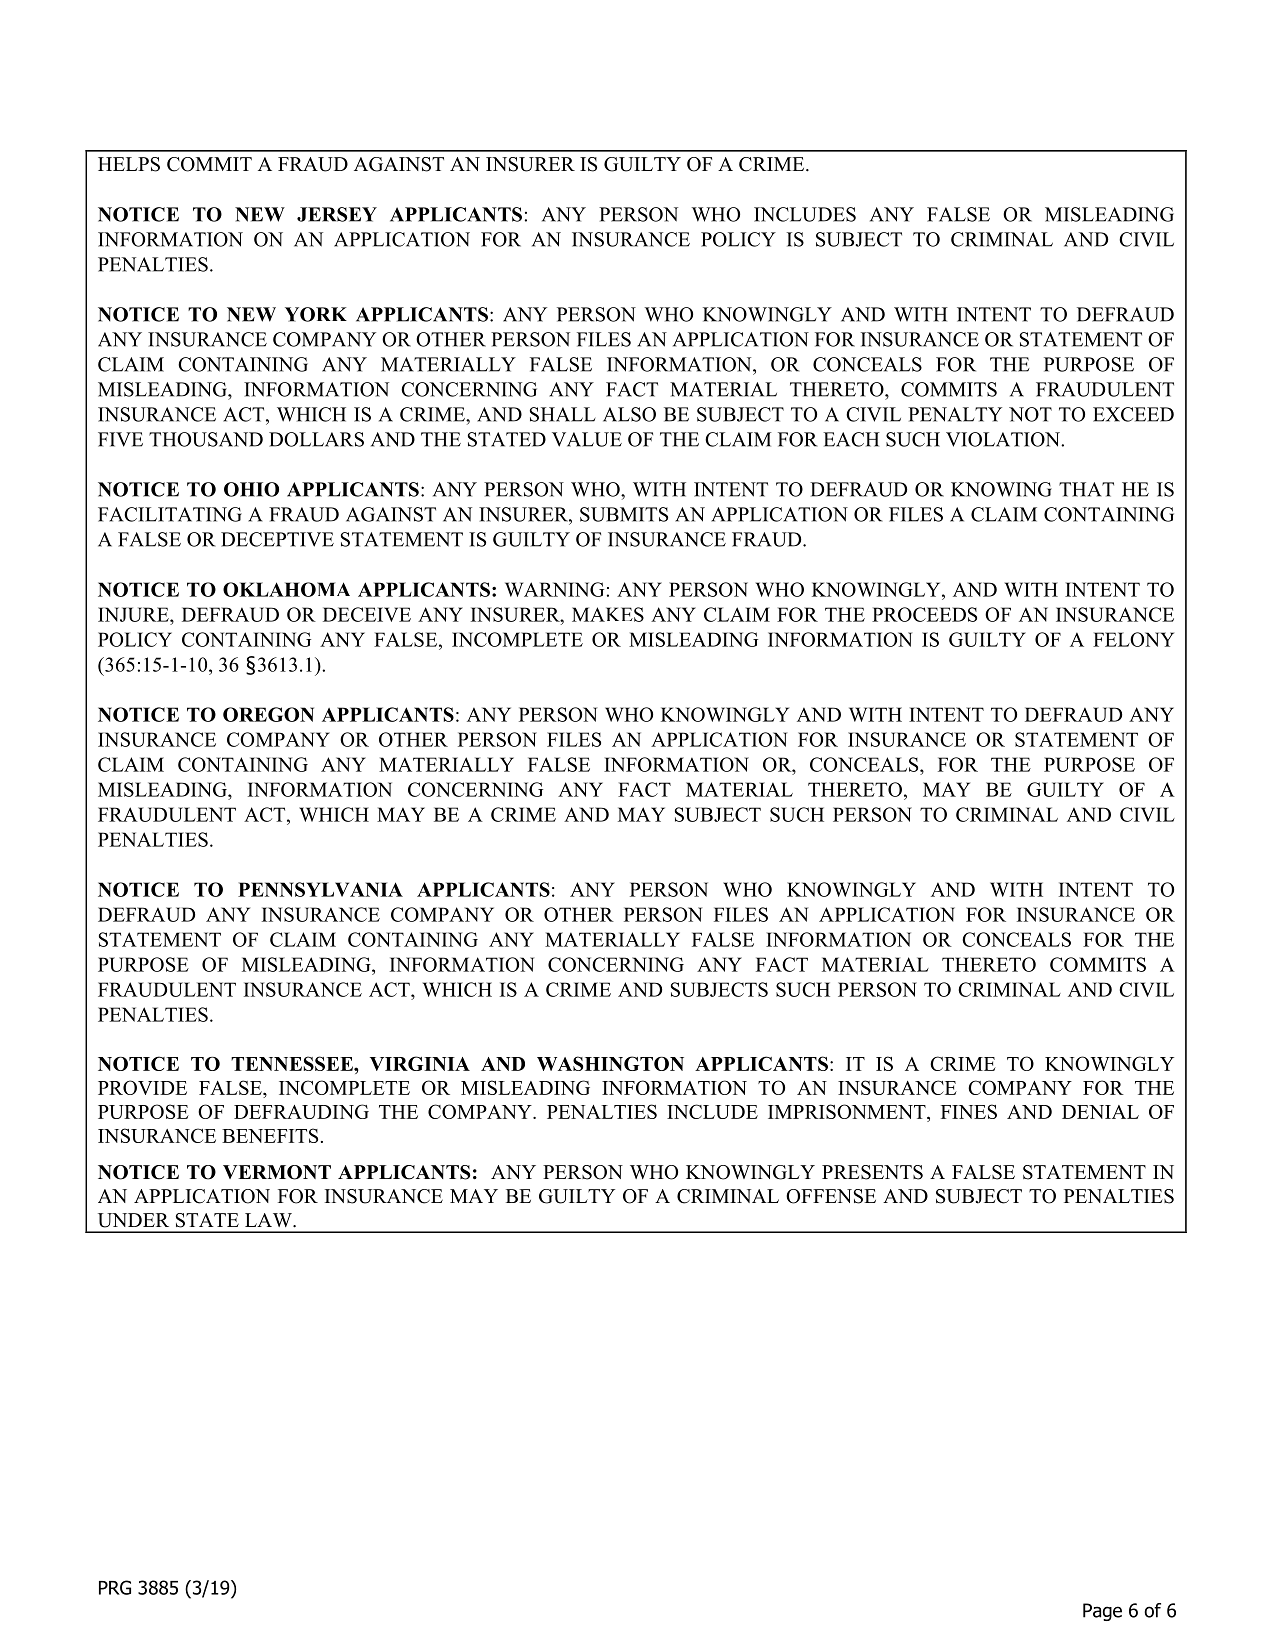 Image resolution: width=1276 pixels, height=1651 pixels. I want to click on Page, so click(1102, 1612).
